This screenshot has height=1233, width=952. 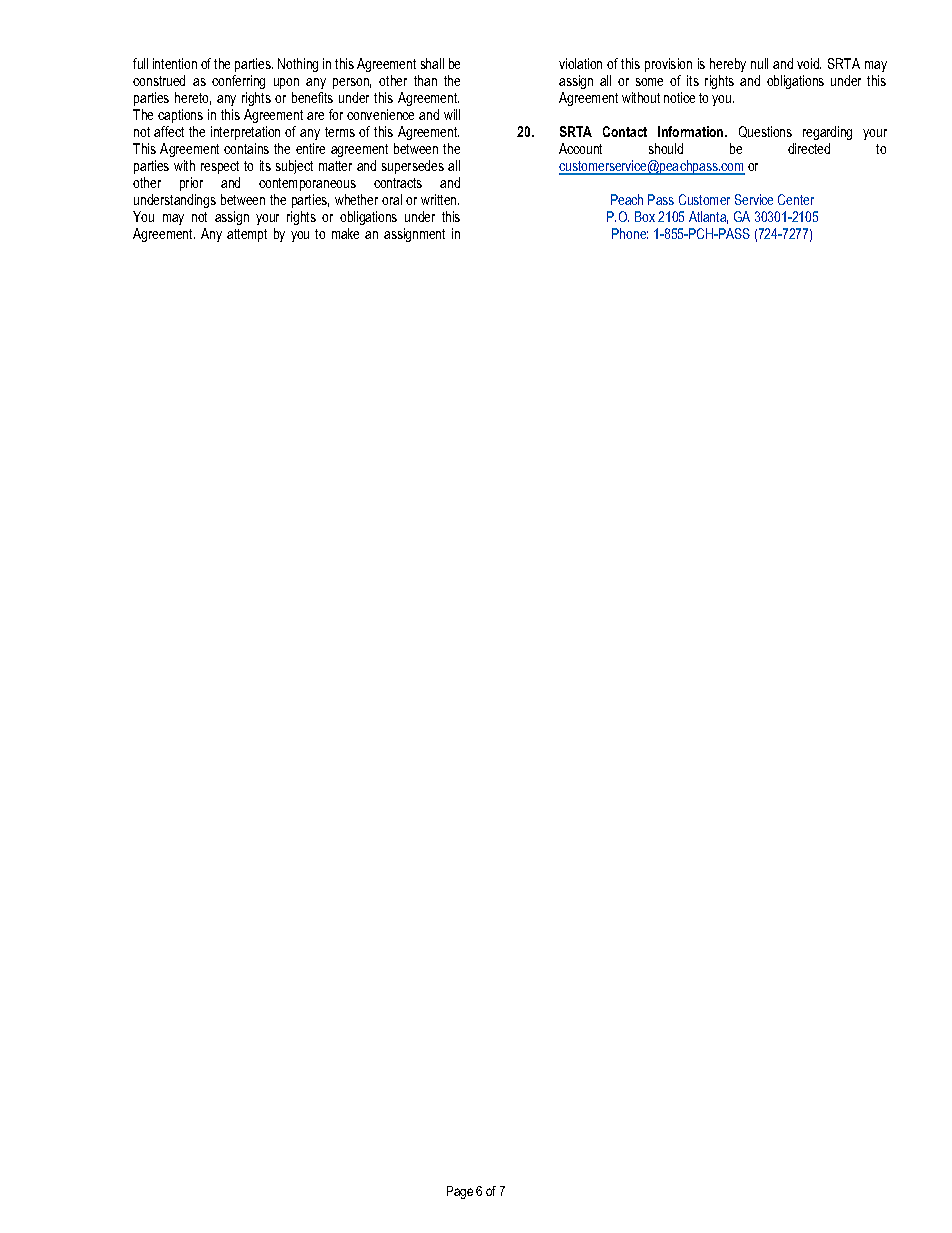 What do you see at coordinates (392, 199) in the screenshot?
I see `oral` at bounding box center [392, 199].
